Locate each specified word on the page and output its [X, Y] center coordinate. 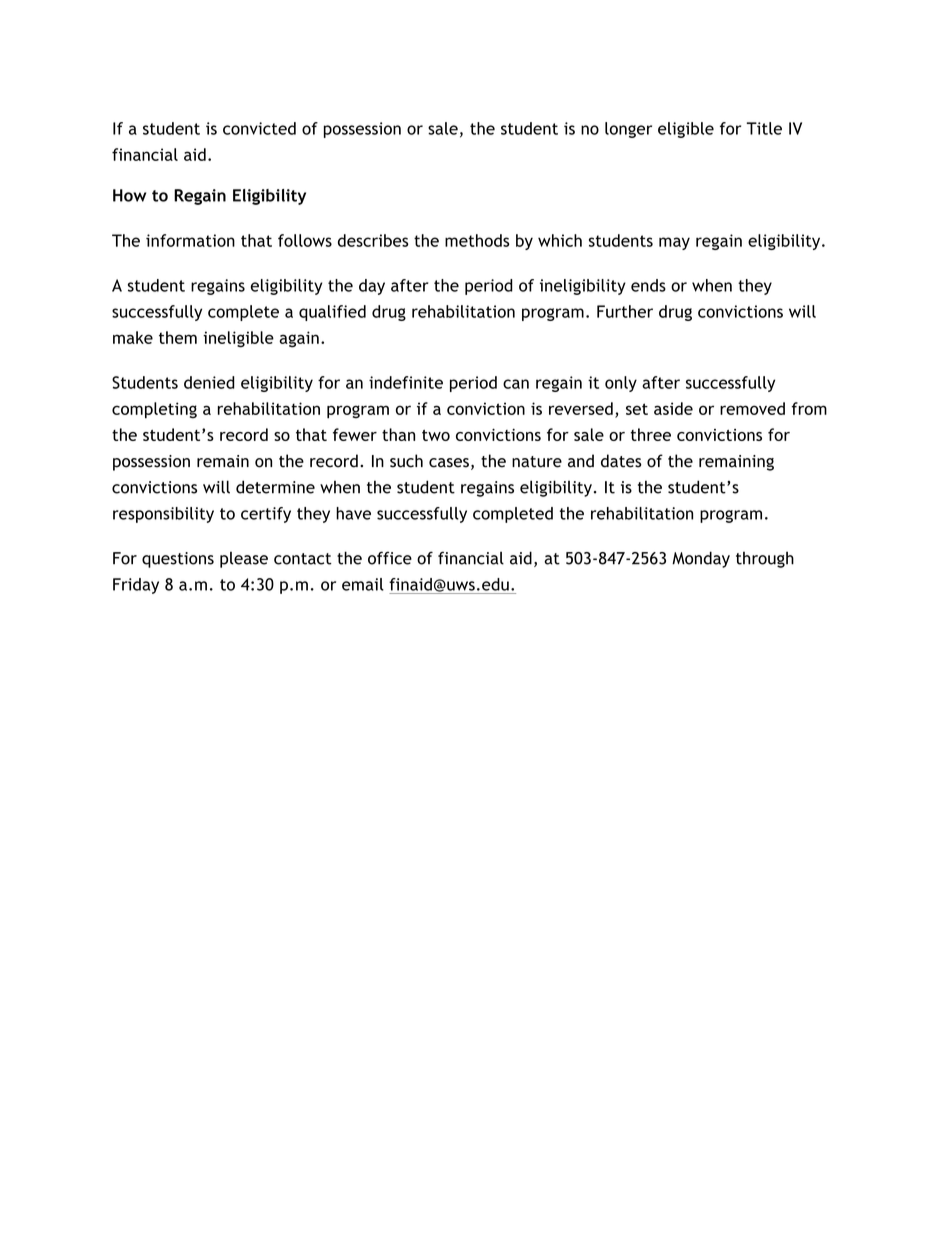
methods [477, 240]
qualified [332, 313]
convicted [259, 128]
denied [209, 382]
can [516, 384]
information [190, 240]
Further [625, 311]
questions [178, 560]
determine [275, 487]
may [674, 243]
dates [621, 461]
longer [628, 130]
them [178, 337]
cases [449, 463]
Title [764, 128]
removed [752, 408]
